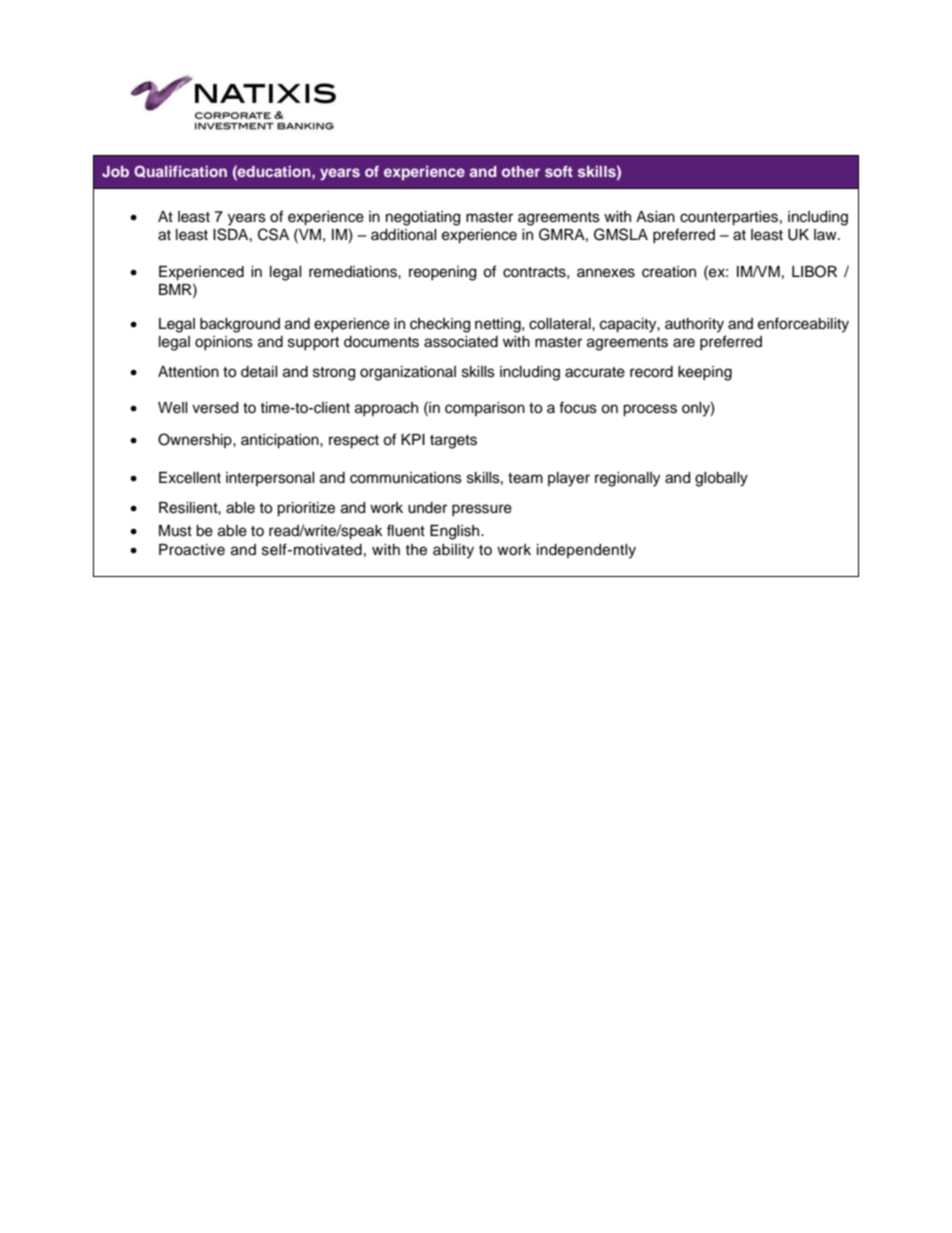 The width and height of the screenshot is (952, 1233). What do you see at coordinates (694, 325) in the screenshot?
I see `authority` at bounding box center [694, 325].
